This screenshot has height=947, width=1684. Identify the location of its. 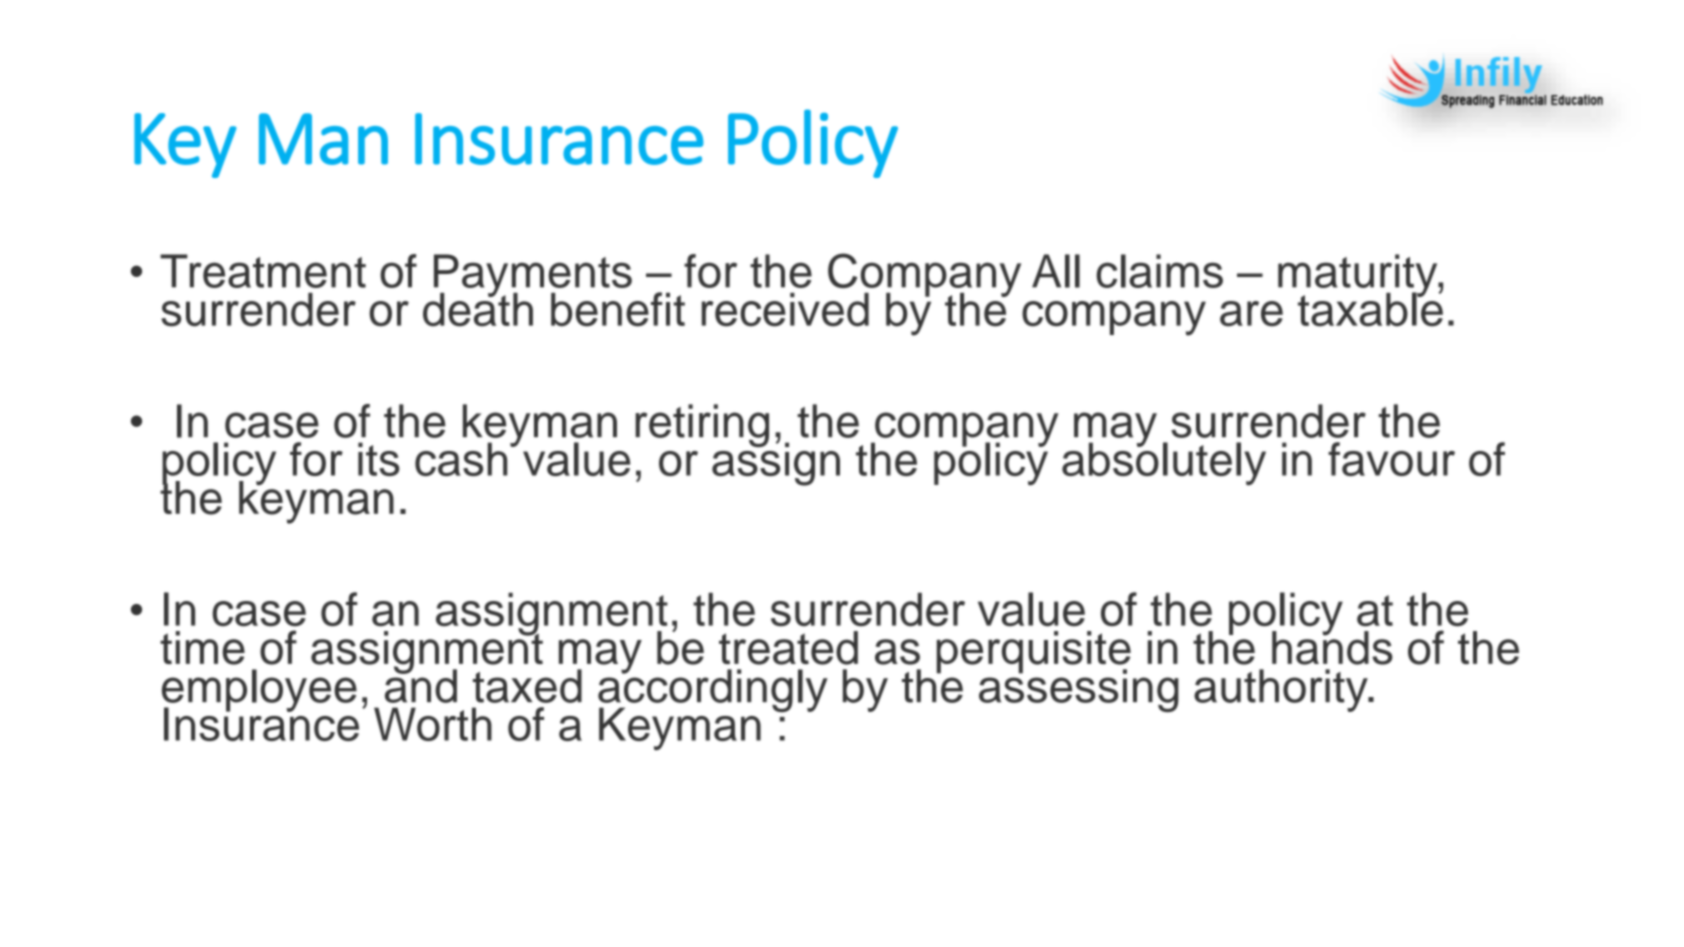
(379, 459).
